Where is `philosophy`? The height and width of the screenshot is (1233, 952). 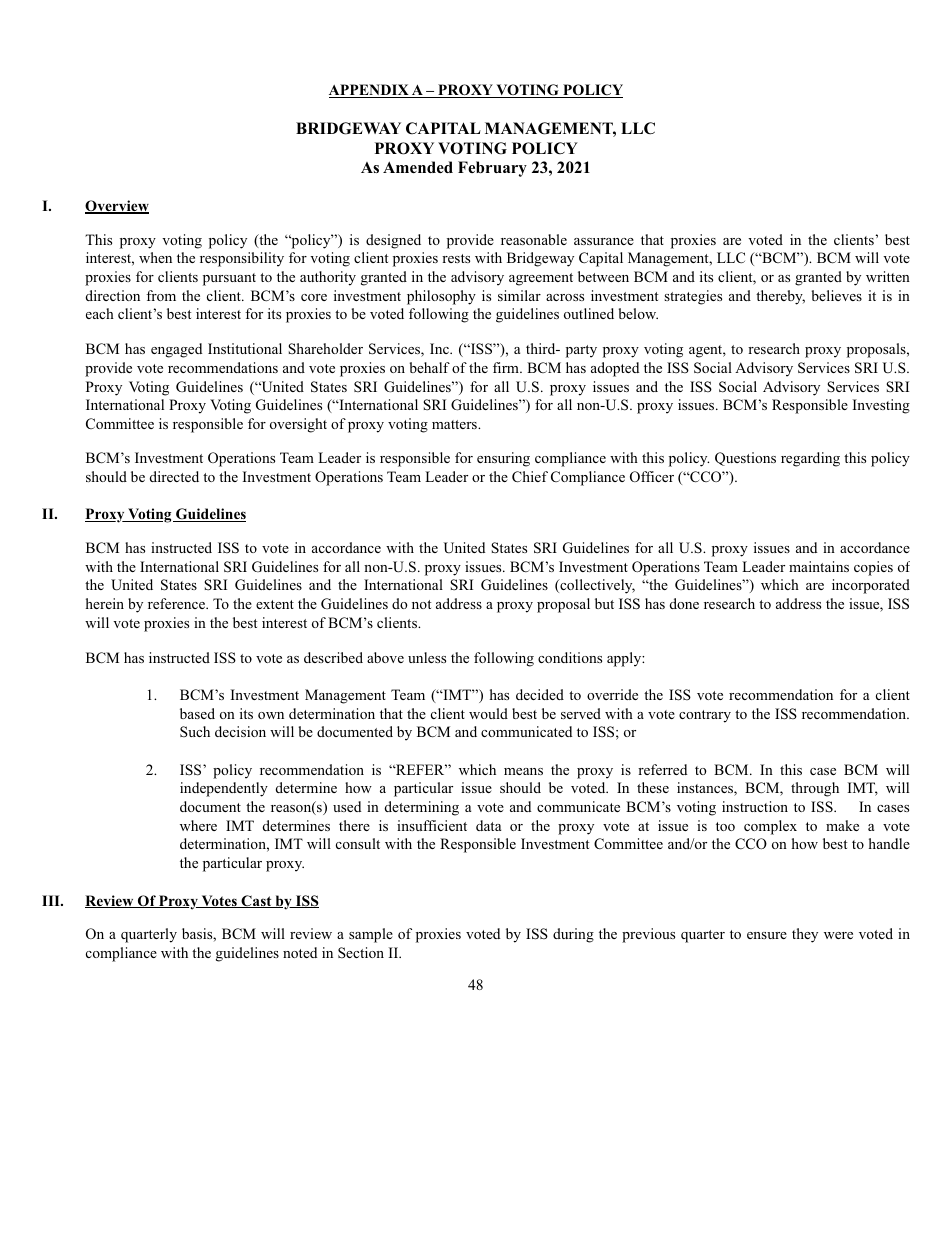
philosophy is located at coordinates (441, 297).
